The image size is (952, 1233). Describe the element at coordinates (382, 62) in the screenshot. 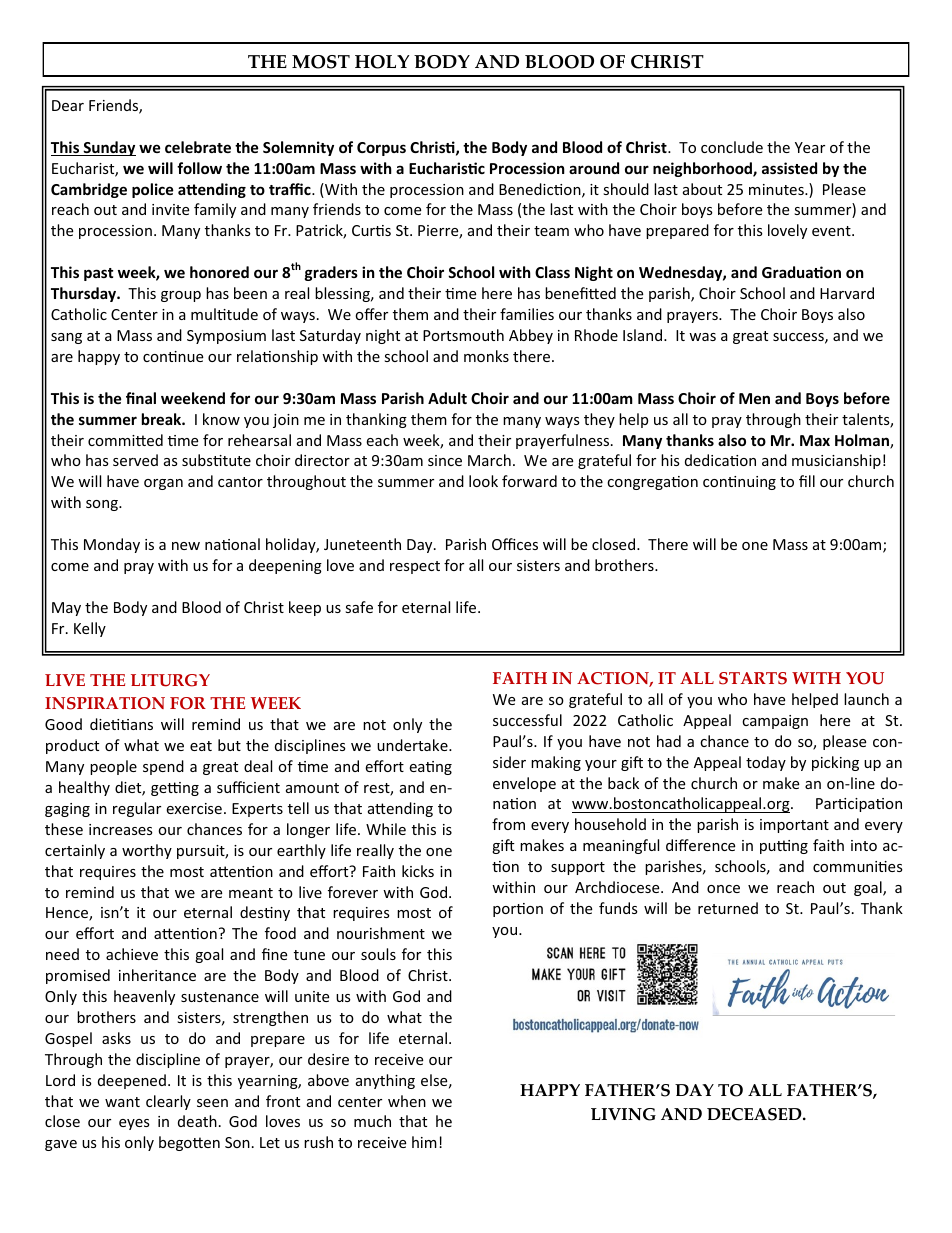

I see `HOLY` at that location.
